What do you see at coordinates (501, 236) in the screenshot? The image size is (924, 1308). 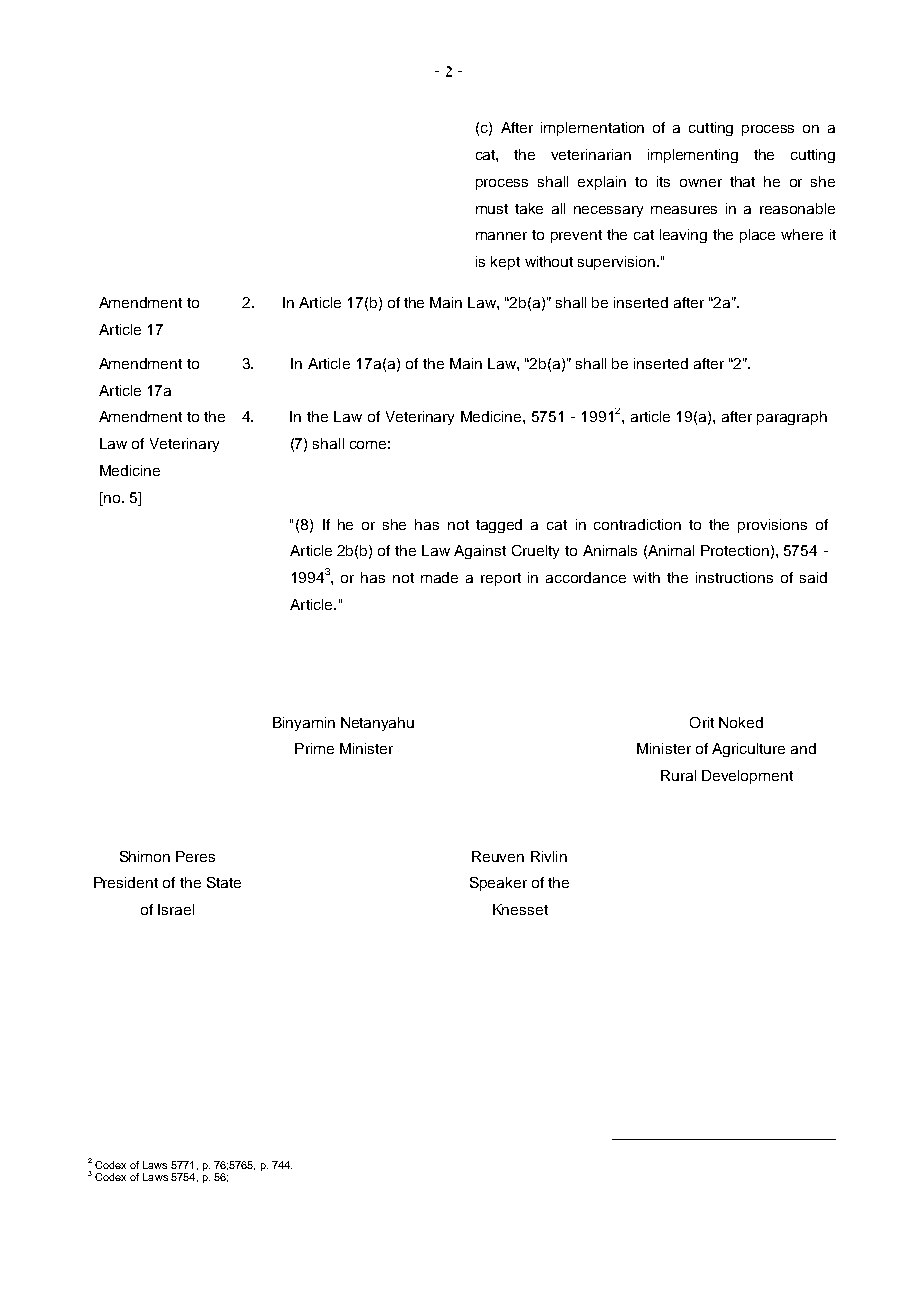 I see `manner` at bounding box center [501, 236].
